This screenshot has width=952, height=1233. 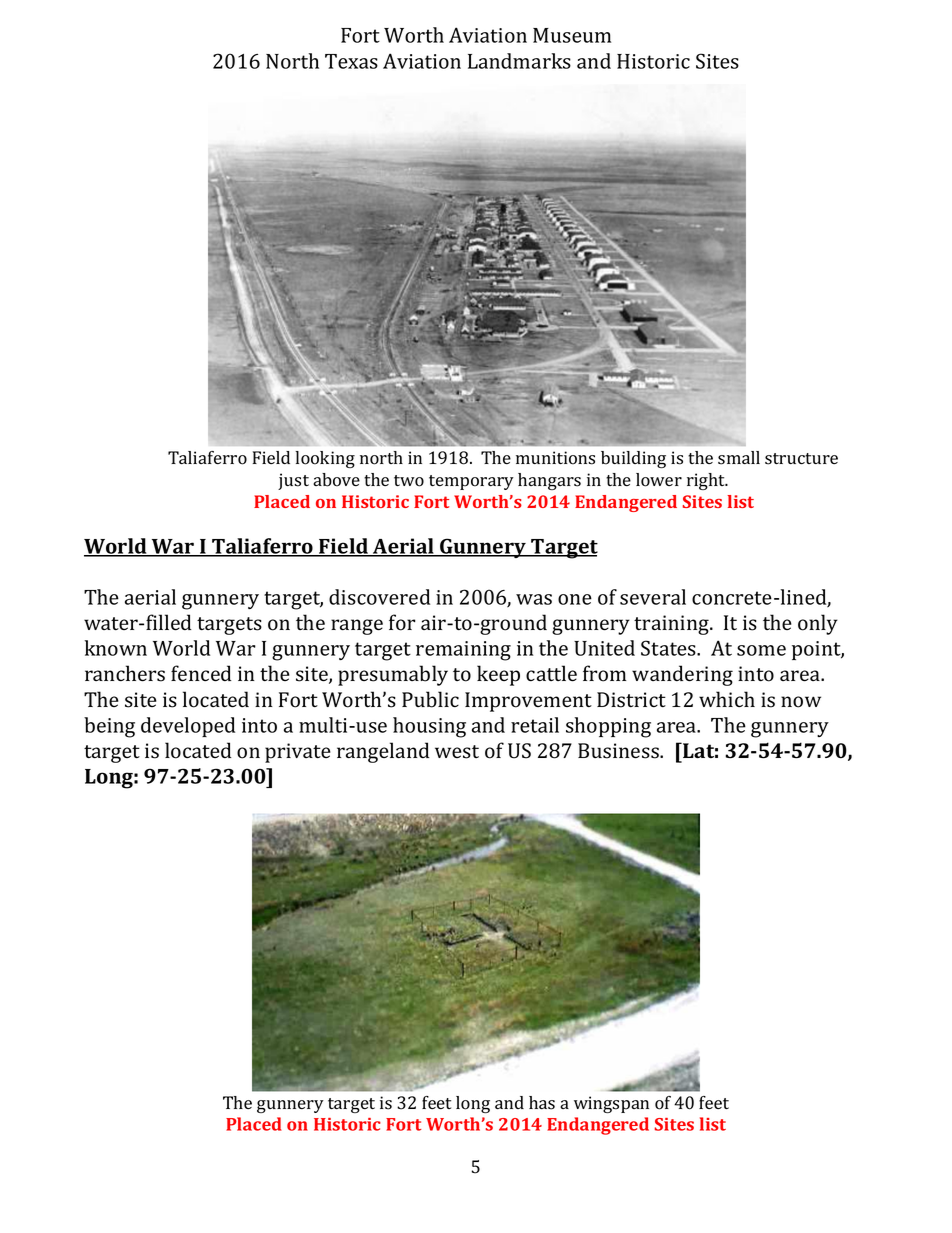 I want to click on was, so click(x=534, y=599).
